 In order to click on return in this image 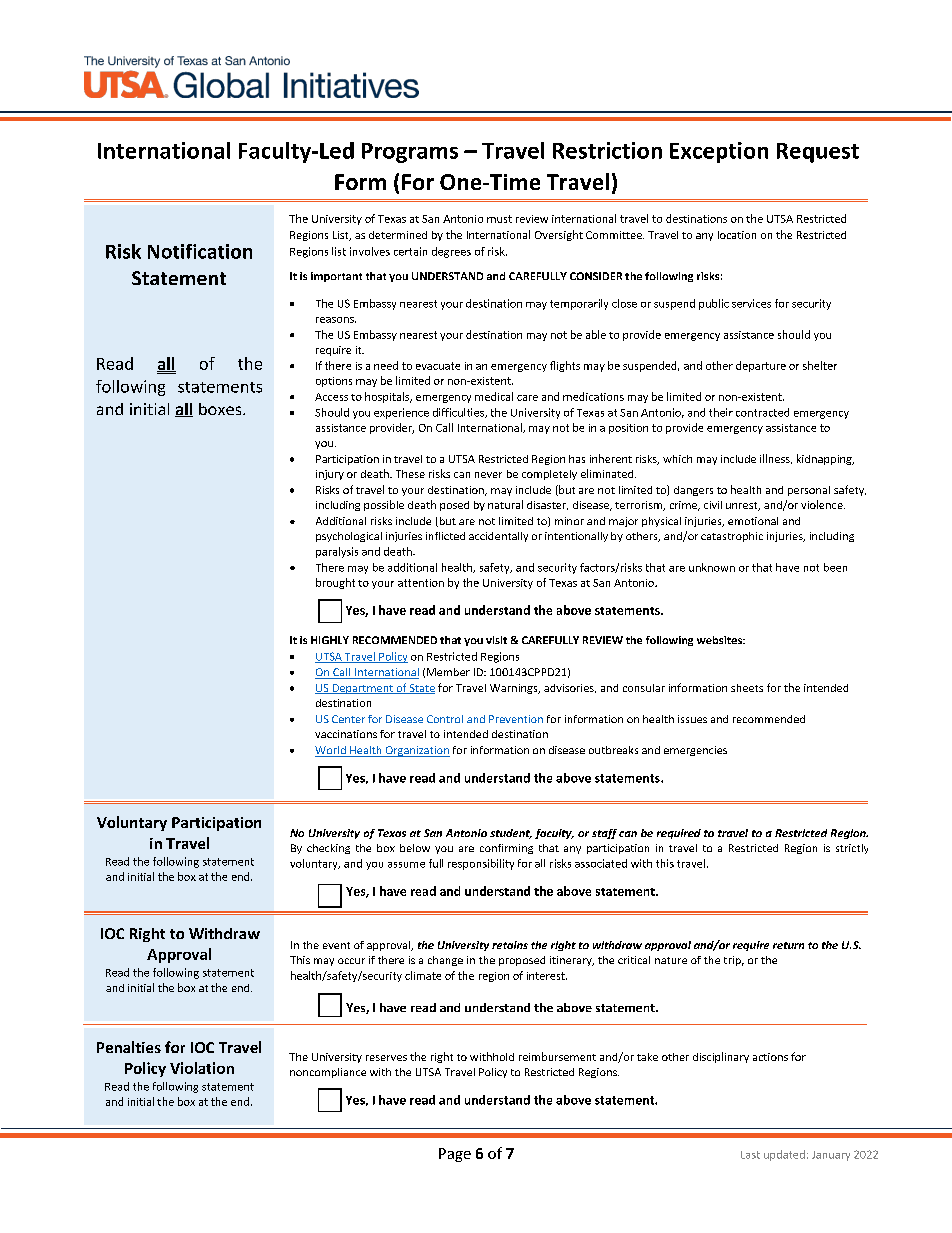, I will do `click(788, 945)`.
